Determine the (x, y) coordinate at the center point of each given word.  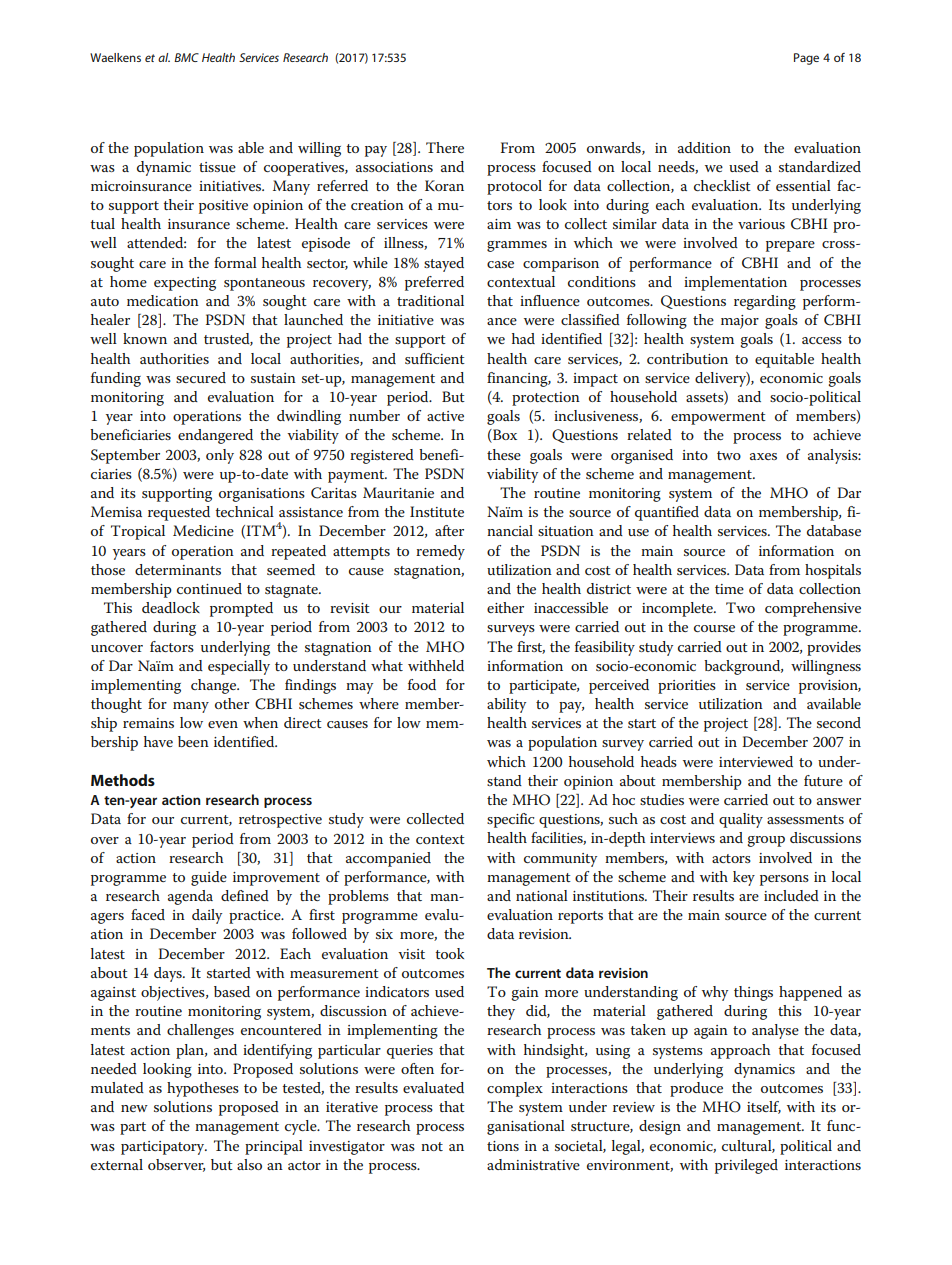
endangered (215, 436)
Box (504, 436)
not (432, 1146)
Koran (444, 185)
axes (763, 456)
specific (510, 820)
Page (806, 59)
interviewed (756, 761)
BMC (186, 57)
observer (176, 1165)
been (193, 741)
